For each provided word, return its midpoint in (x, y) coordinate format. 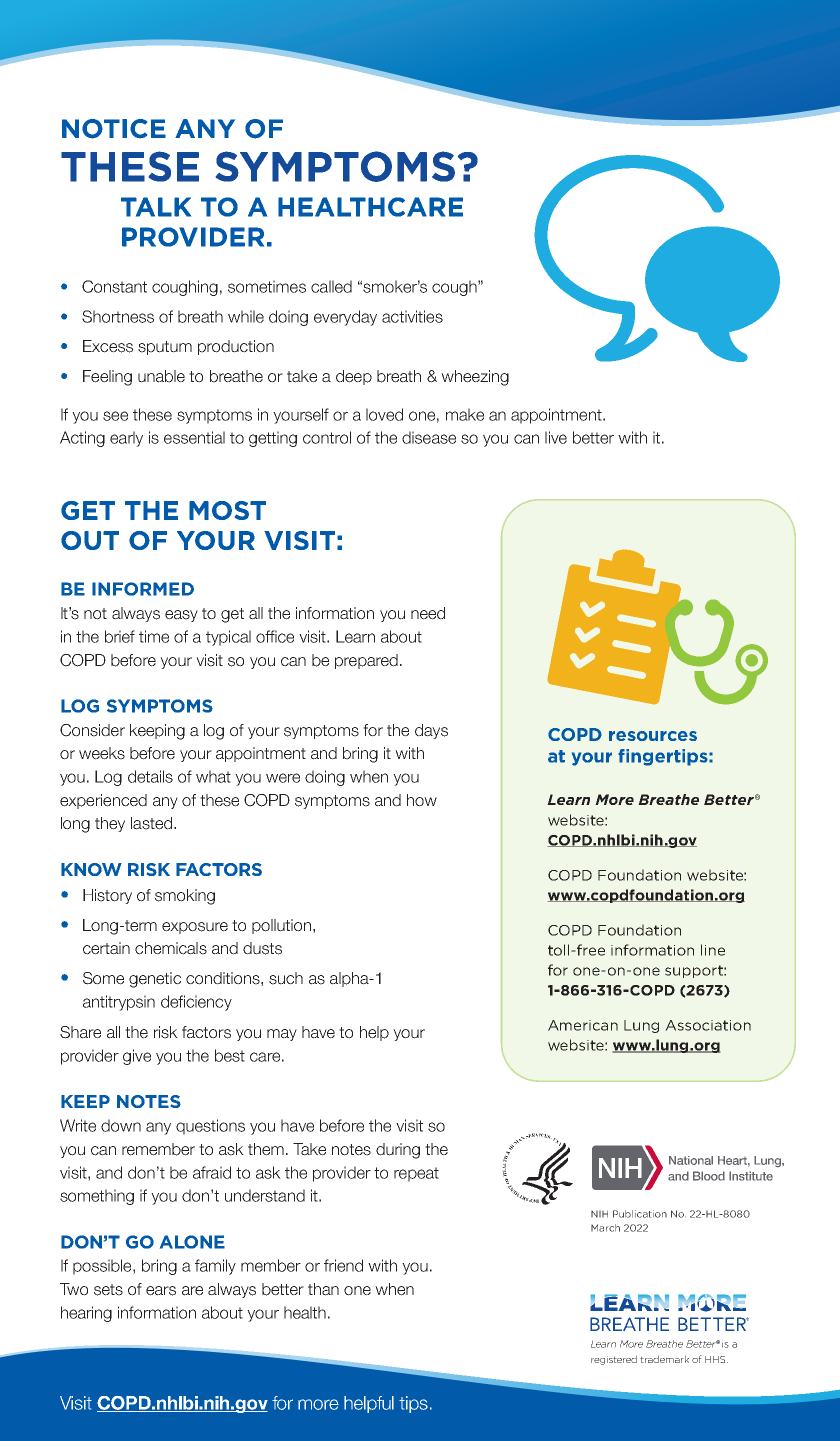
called (331, 286)
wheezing (475, 378)
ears (161, 1291)
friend (343, 1265)
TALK (156, 207)
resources (653, 736)
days (431, 731)
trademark (664, 1359)
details (150, 776)
